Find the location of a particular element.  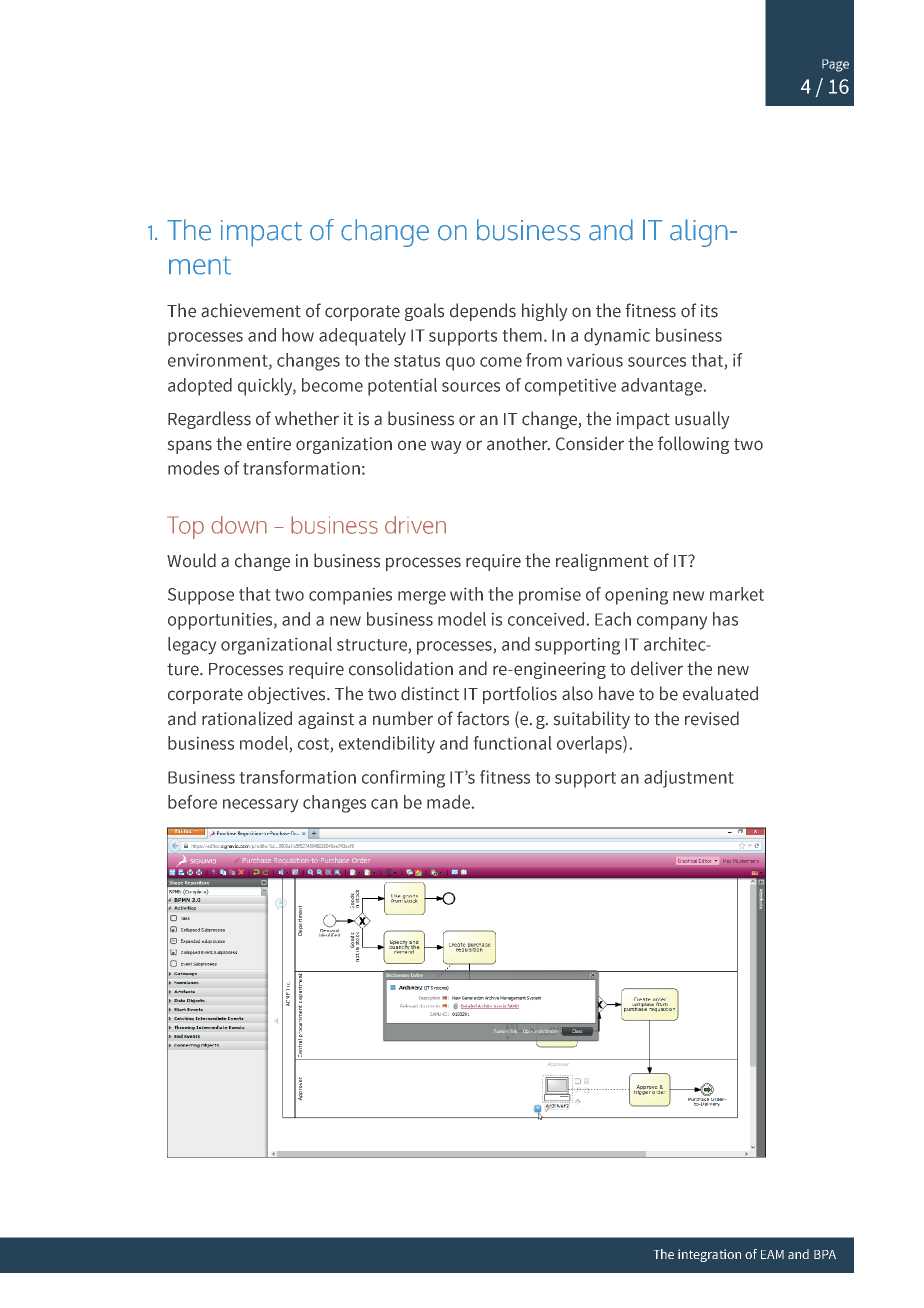

Page is located at coordinates (835, 65).
